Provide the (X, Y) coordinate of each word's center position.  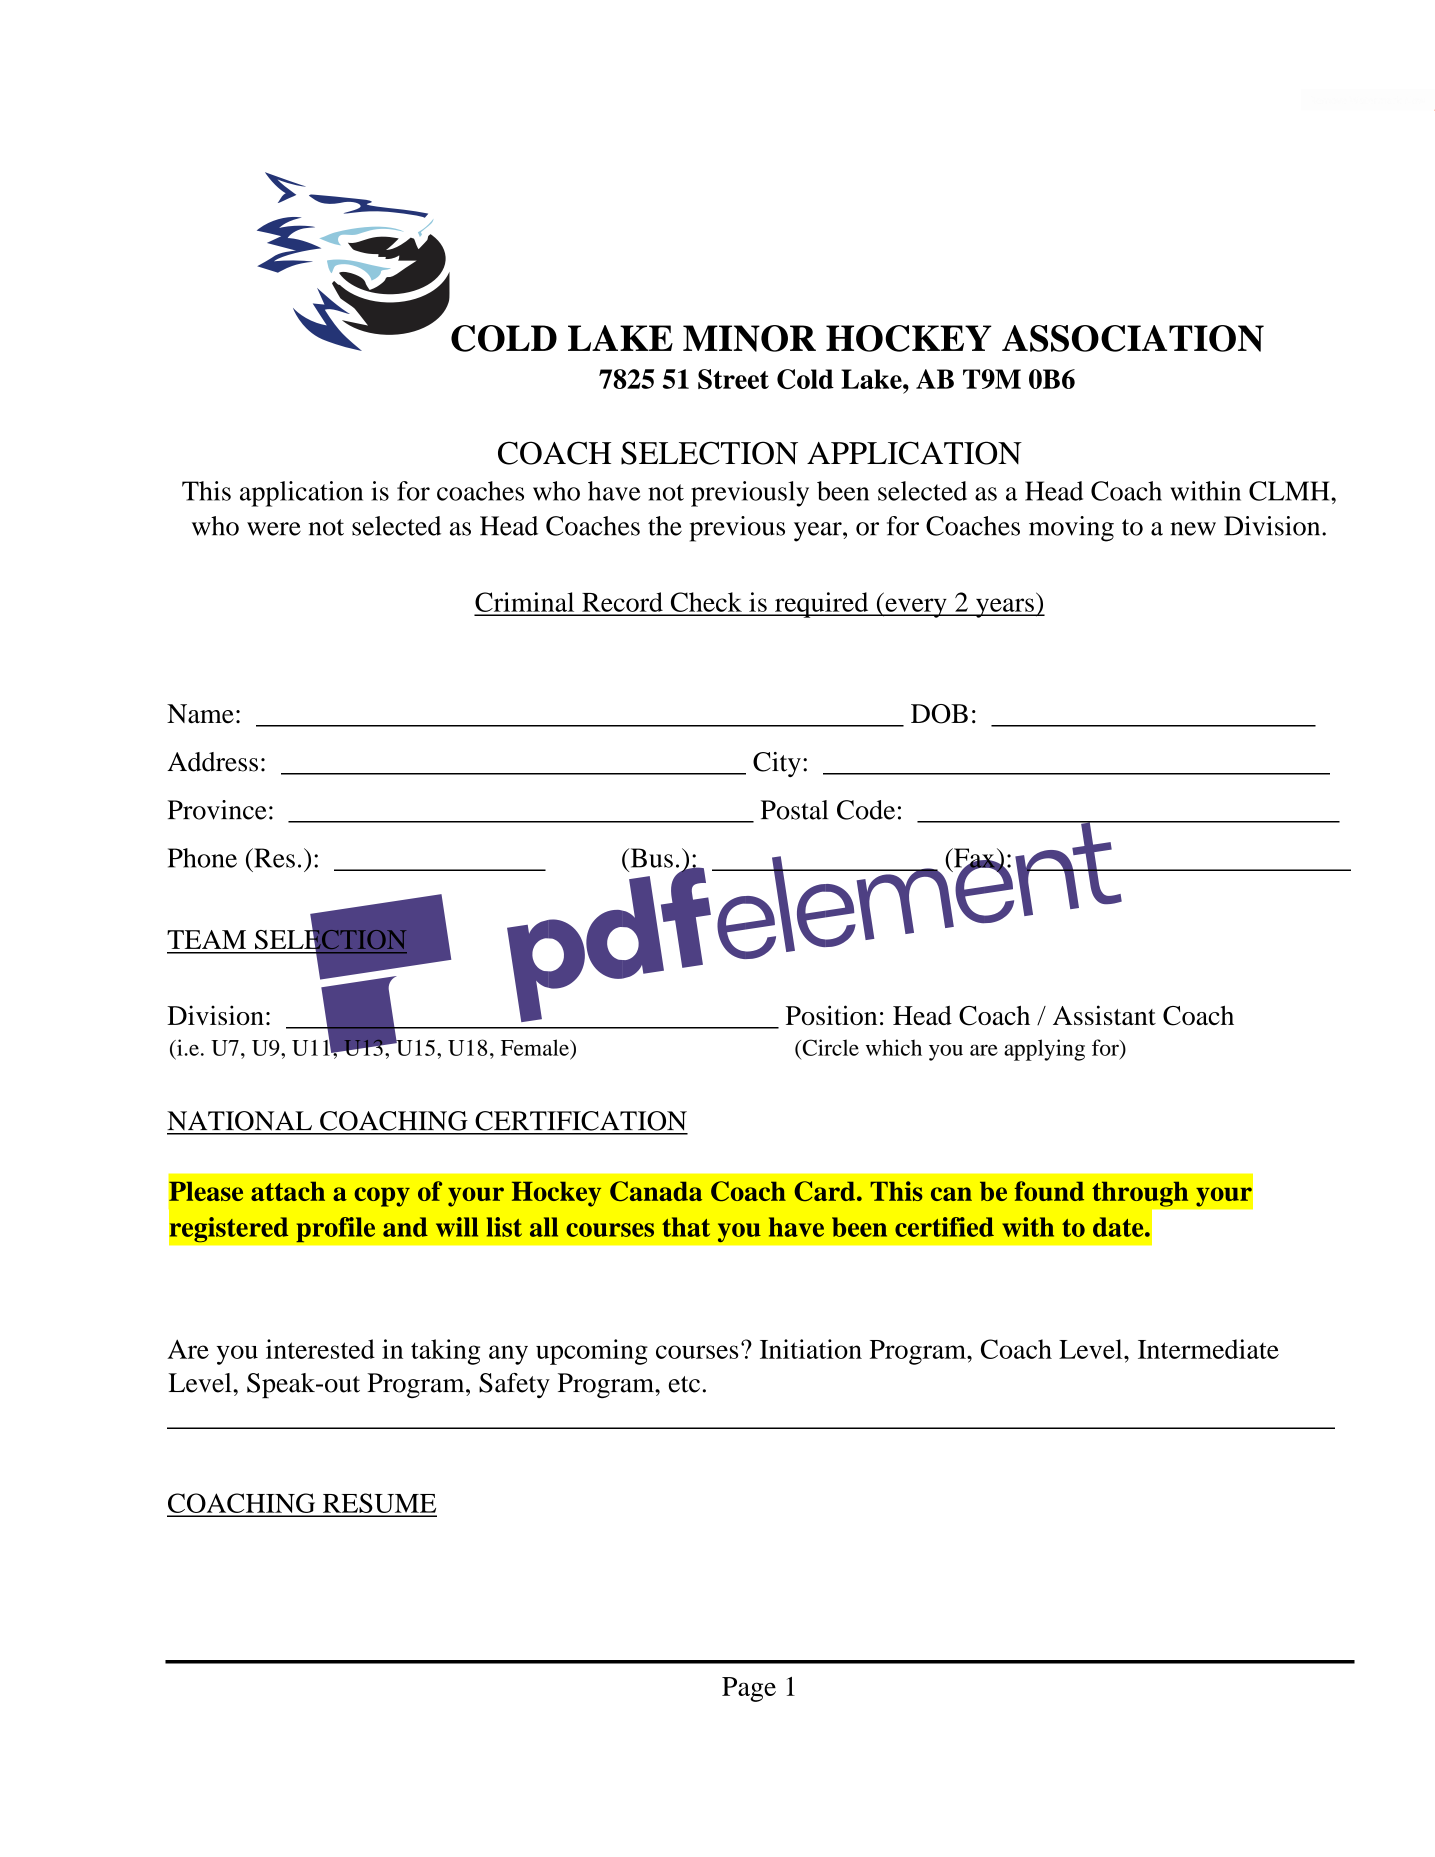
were (274, 529)
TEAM (206, 939)
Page (749, 1689)
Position (831, 1015)
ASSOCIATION (1133, 338)
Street (733, 379)
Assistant (1104, 1015)
